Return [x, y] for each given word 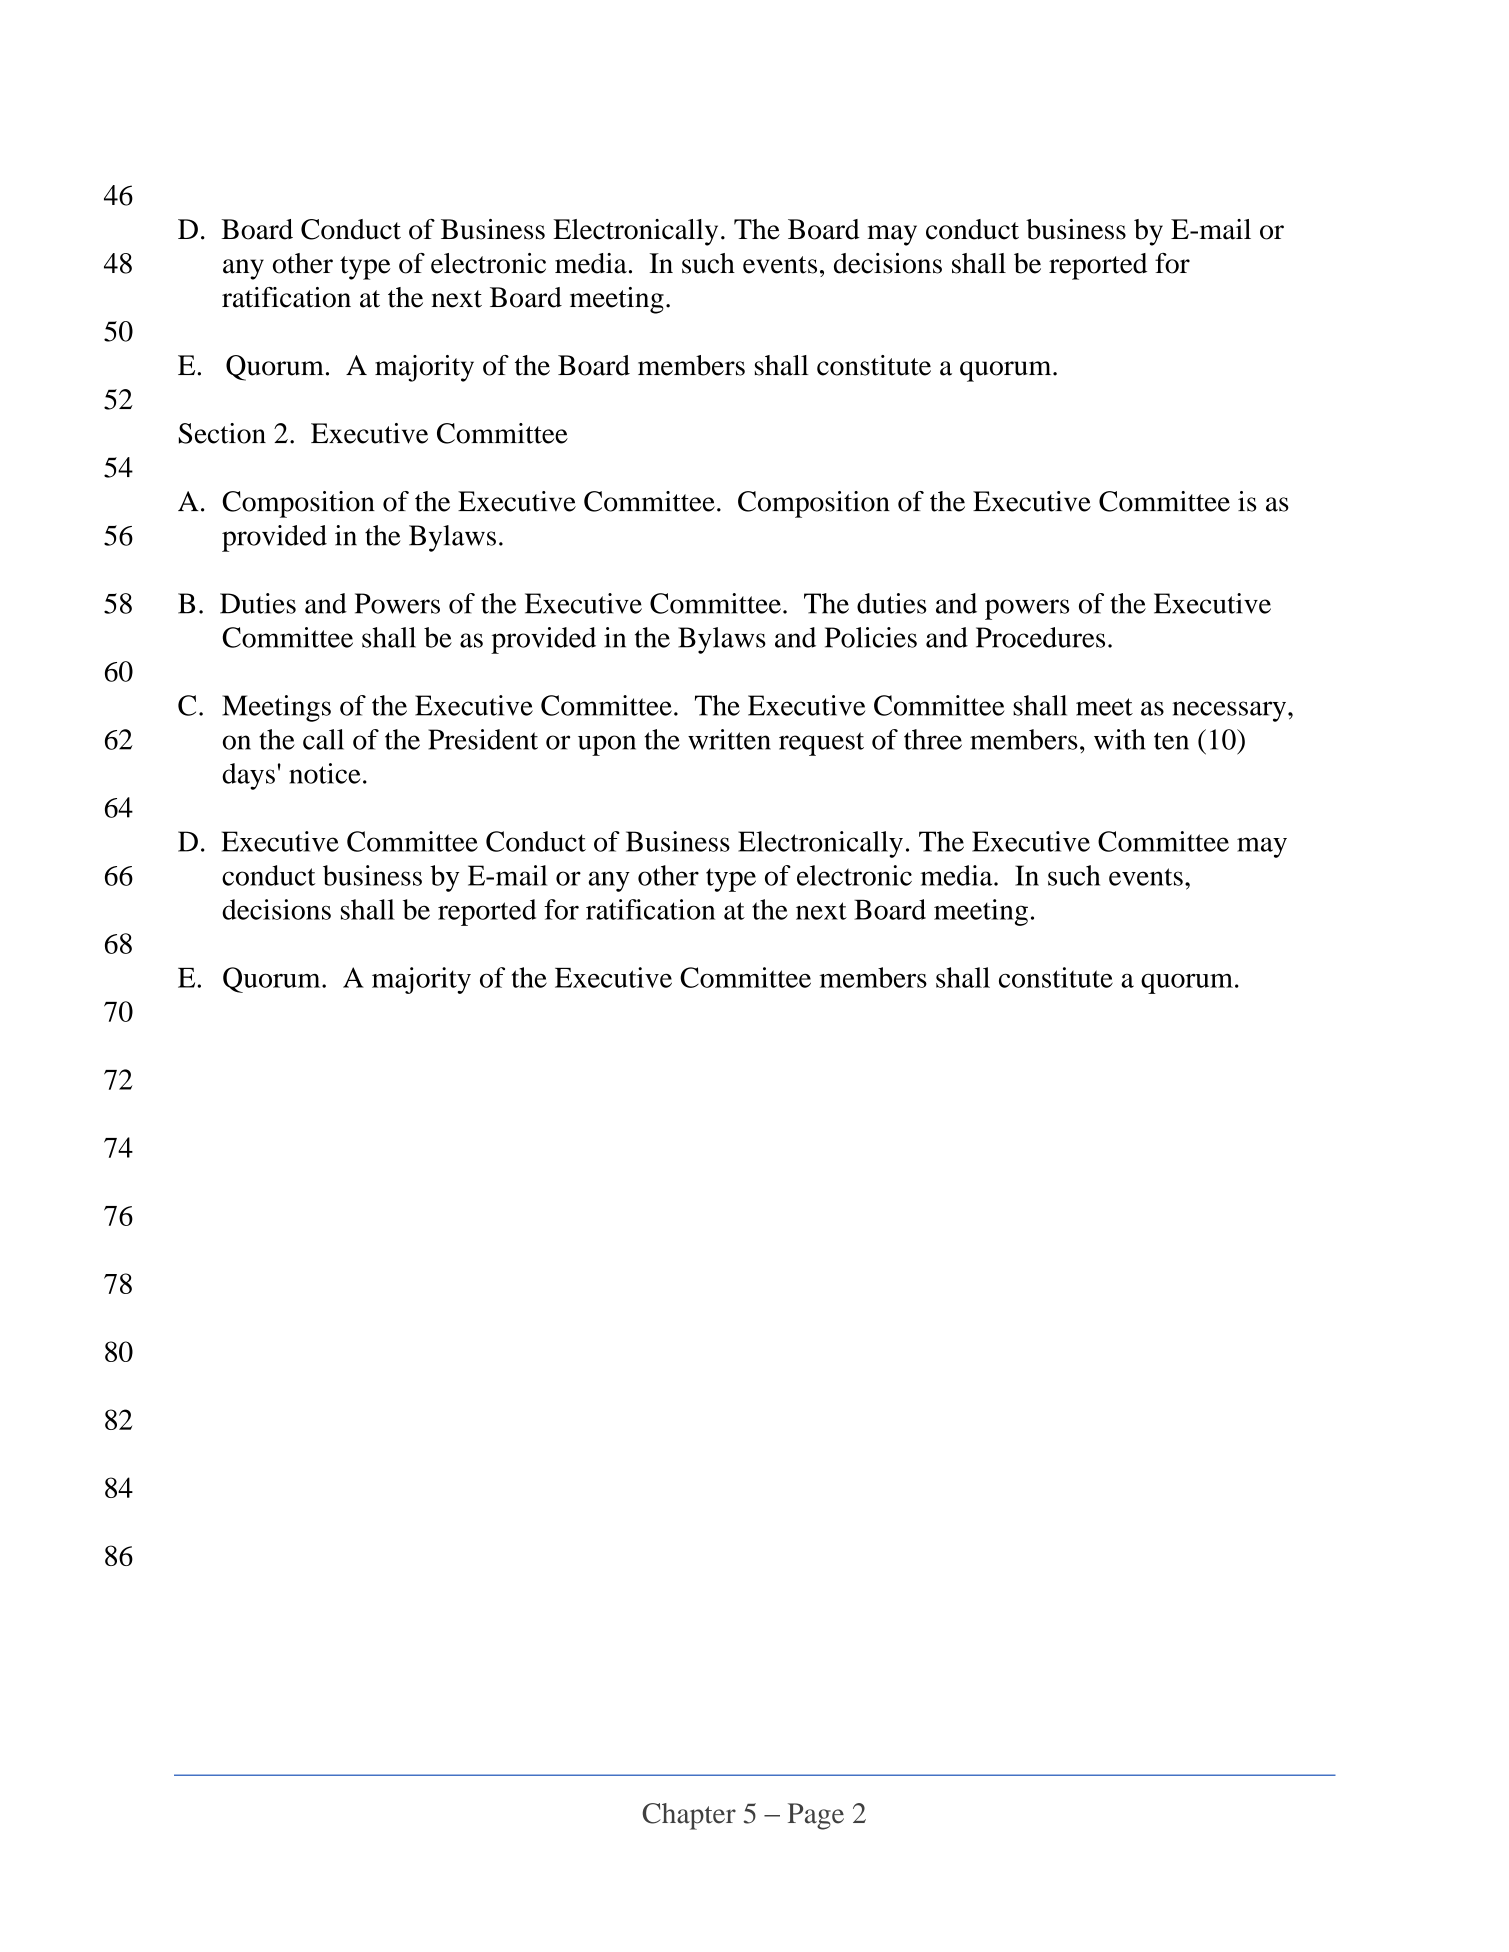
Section [222, 433]
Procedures [1040, 637]
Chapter [689, 1816]
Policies [871, 637]
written [729, 739]
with [1120, 739]
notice [325, 773]
